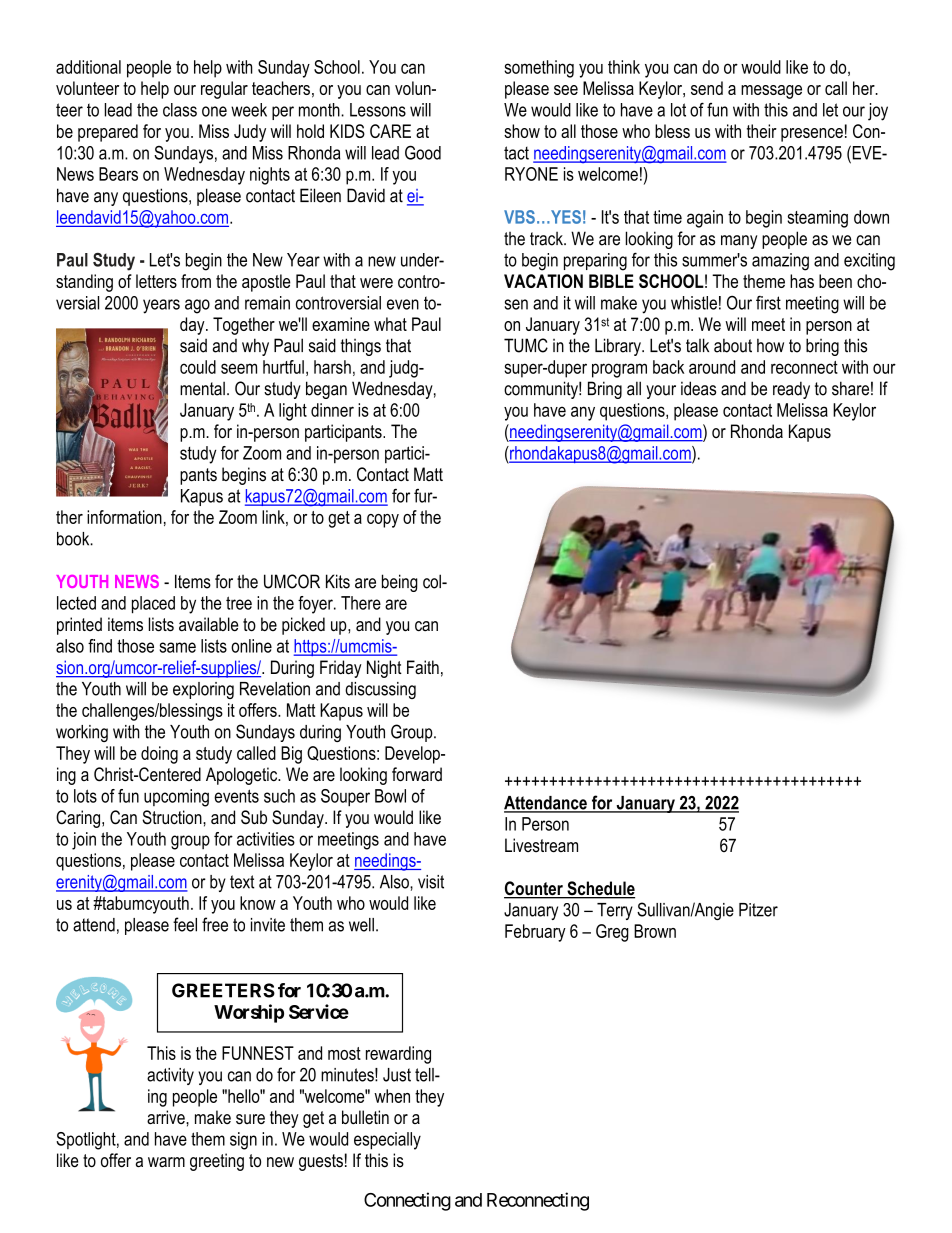 Image resolution: width=952 pixels, height=1233 pixels. What do you see at coordinates (522, 131) in the page?
I see `show` at bounding box center [522, 131].
